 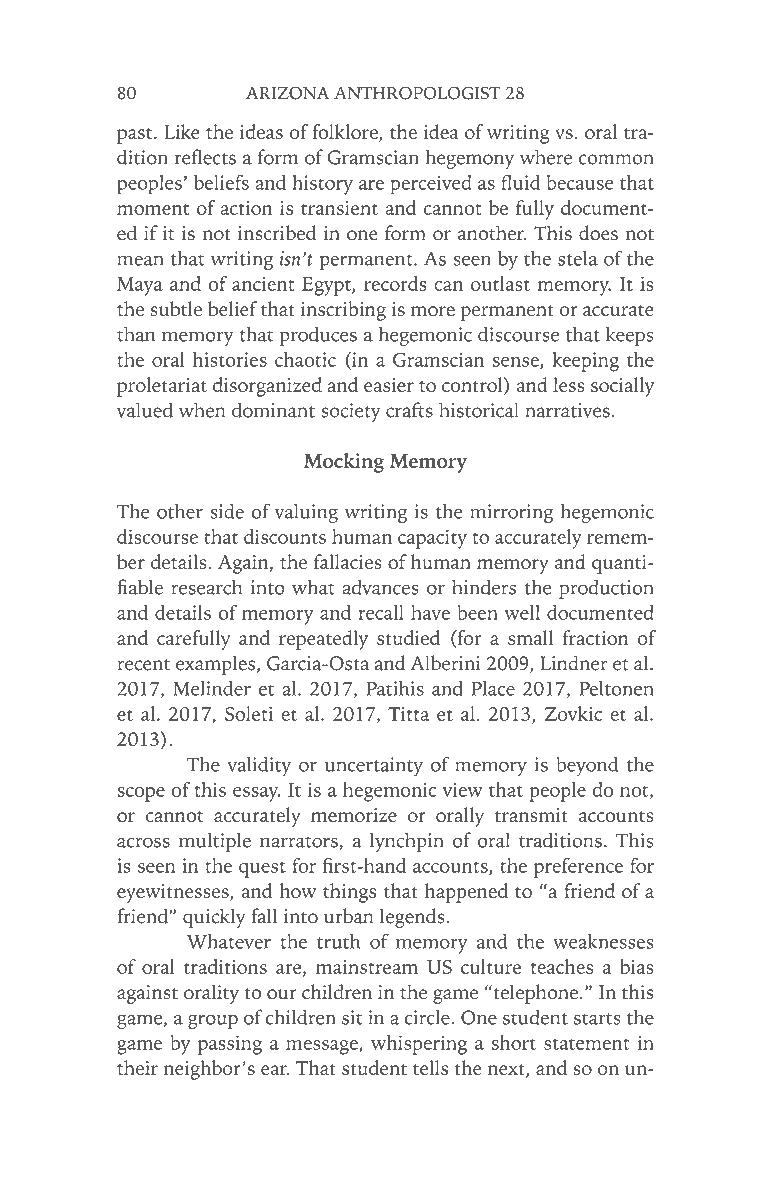 What do you see at coordinates (407, 842) in the screenshot?
I see `lynchpin` at bounding box center [407, 842].
